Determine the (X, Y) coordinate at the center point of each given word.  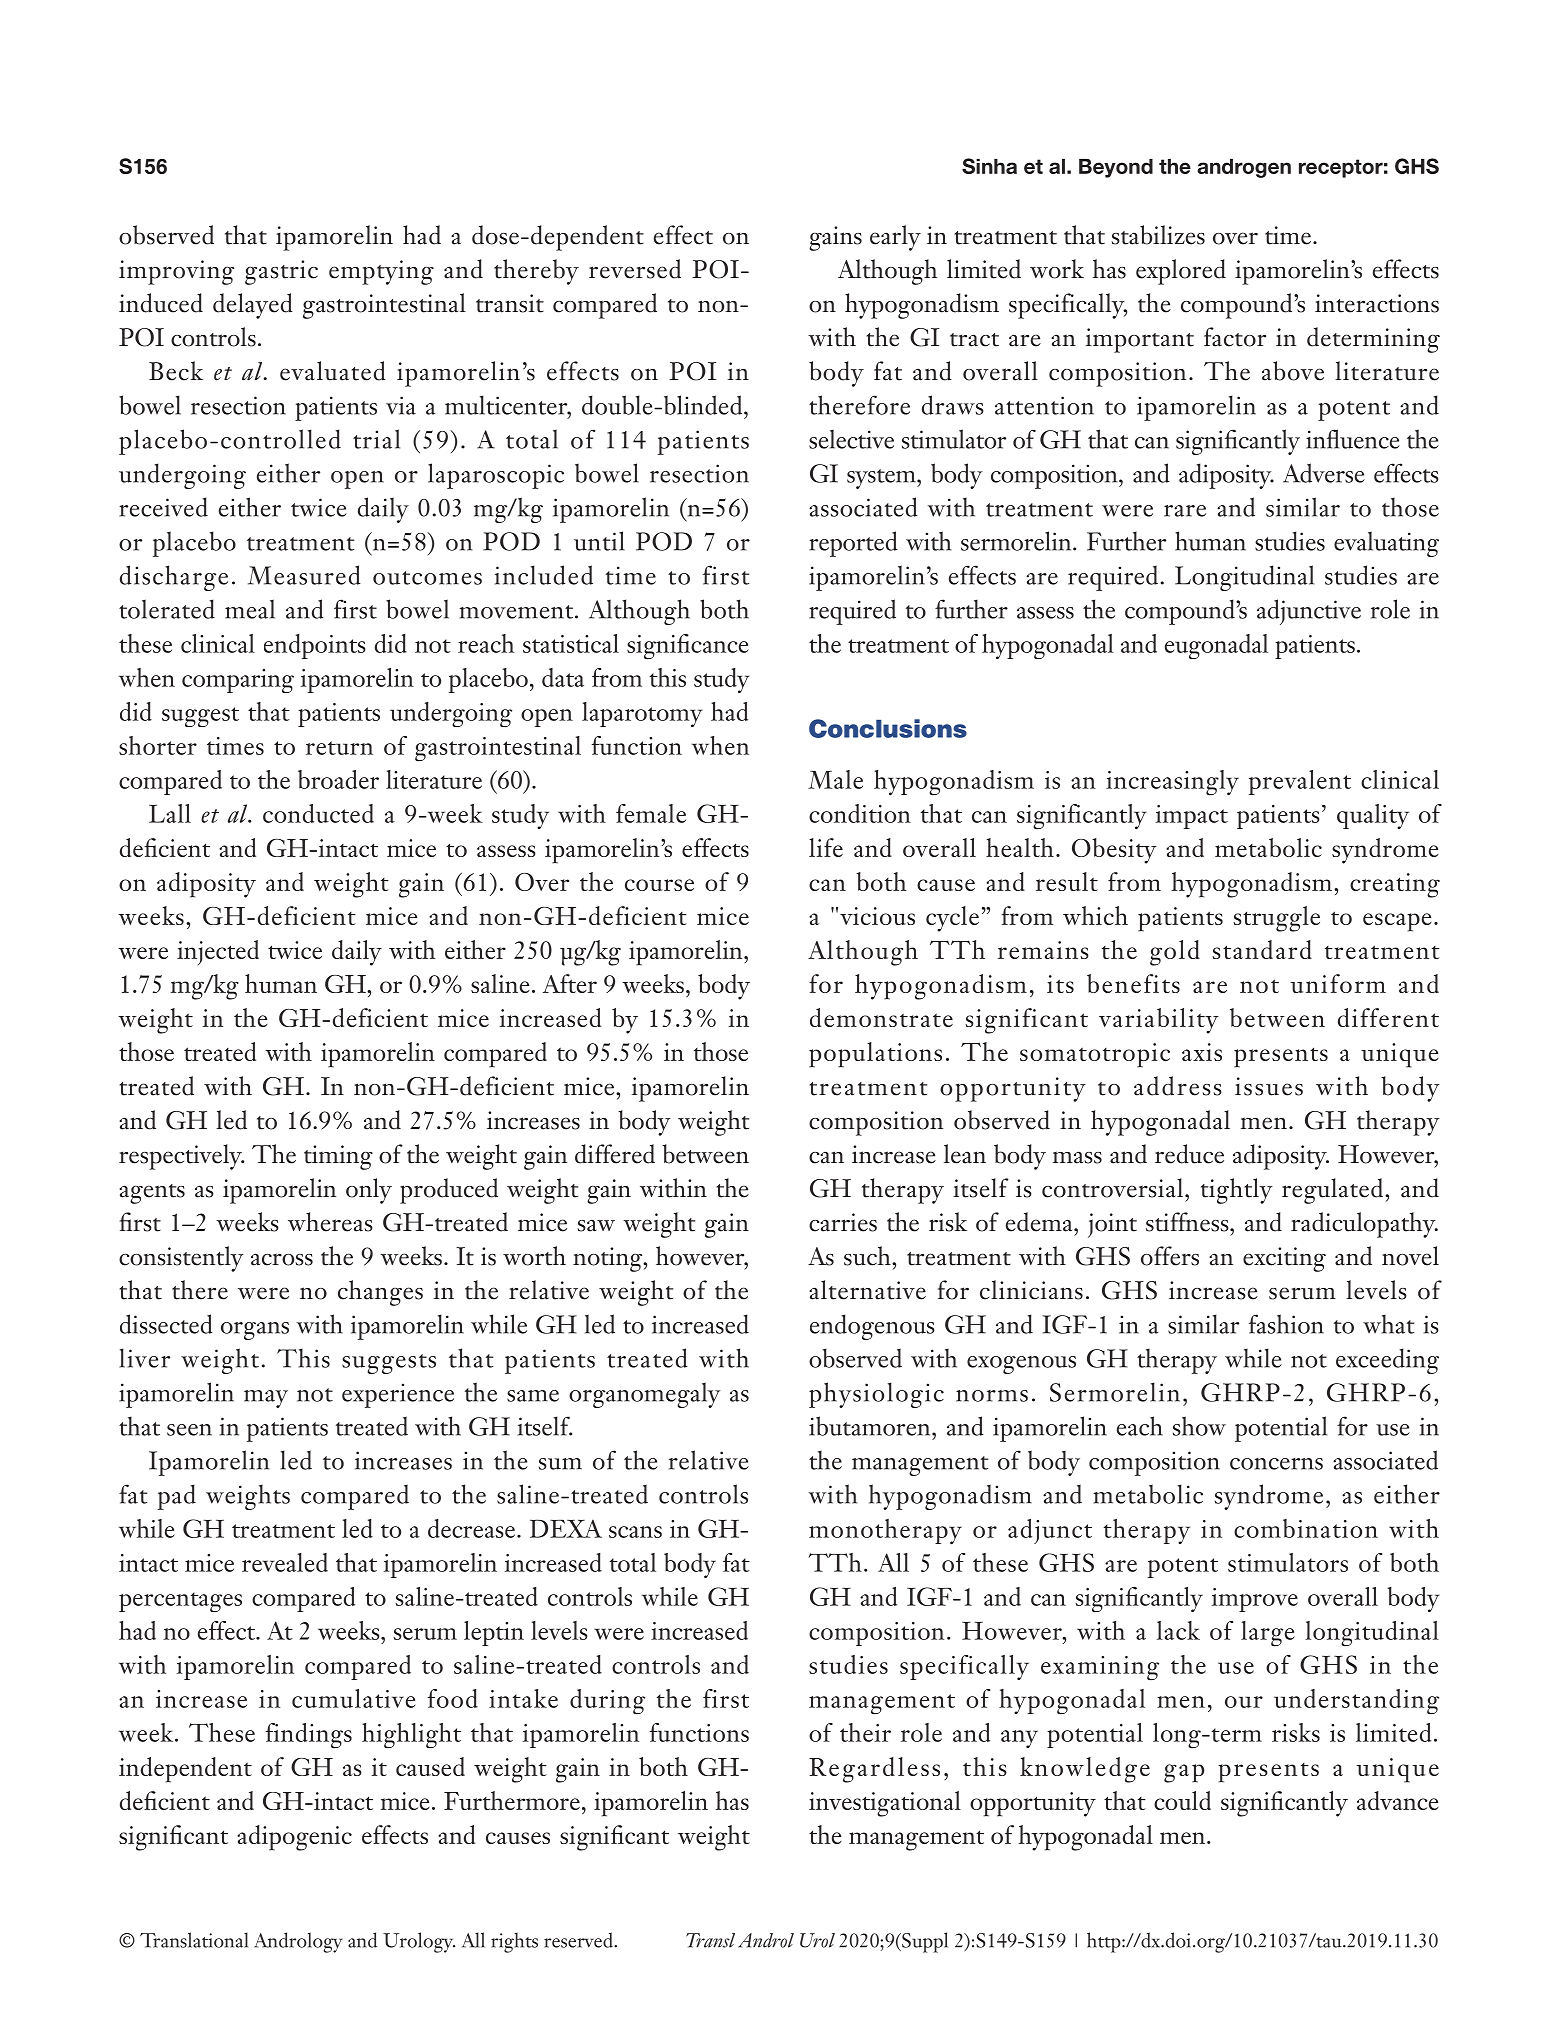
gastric (281, 272)
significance (688, 647)
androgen (1244, 168)
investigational (885, 1804)
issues (1269, 1086)
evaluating (1386, 544)
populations (875, 1055)
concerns (1276, 1464)
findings (309, 1736)
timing (338, 1157)
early (895, 238)
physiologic (876, 1395)
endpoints (315, 646)
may (266, 1399)
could (1182, 1800)
